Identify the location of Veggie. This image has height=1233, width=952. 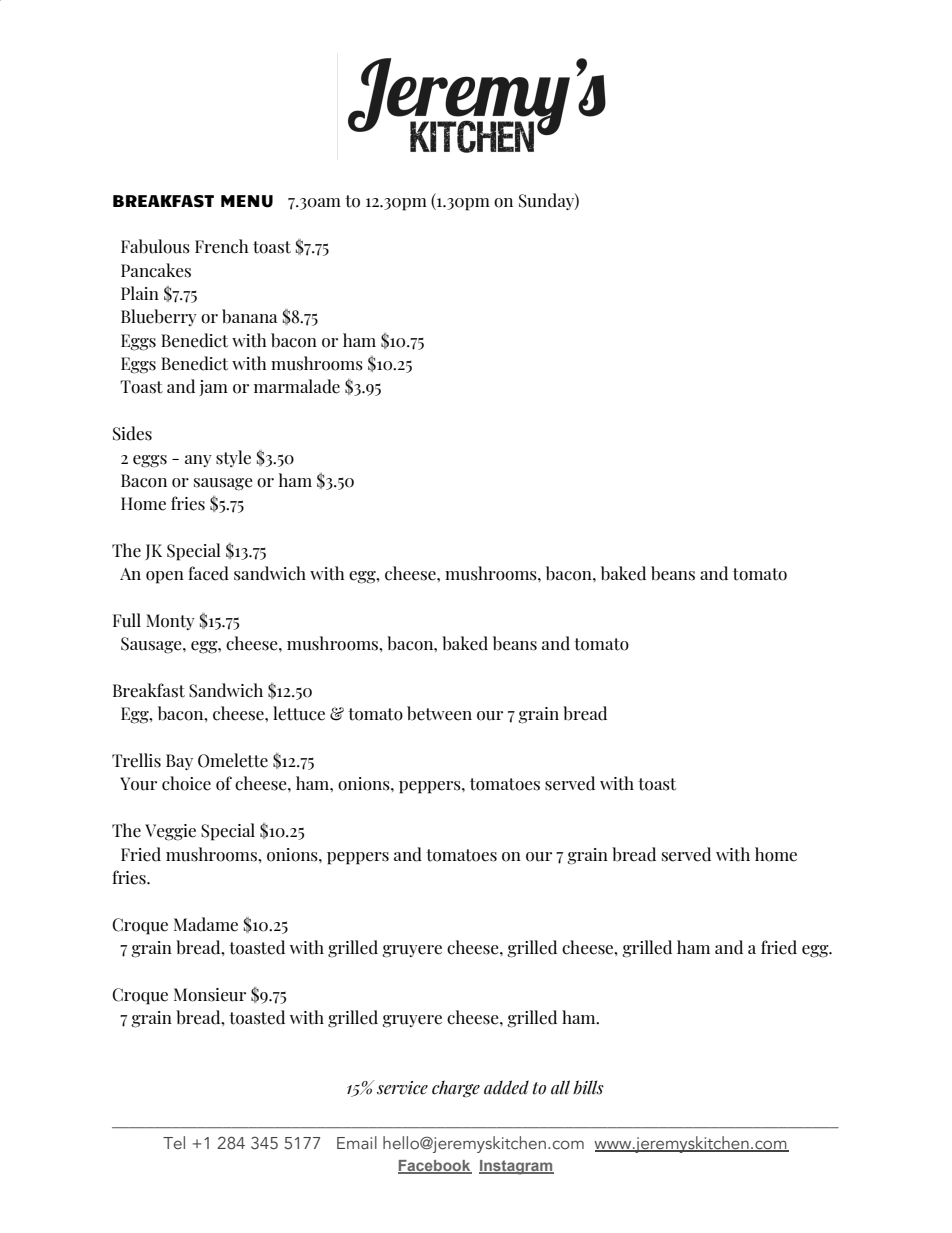
(170, 832).
